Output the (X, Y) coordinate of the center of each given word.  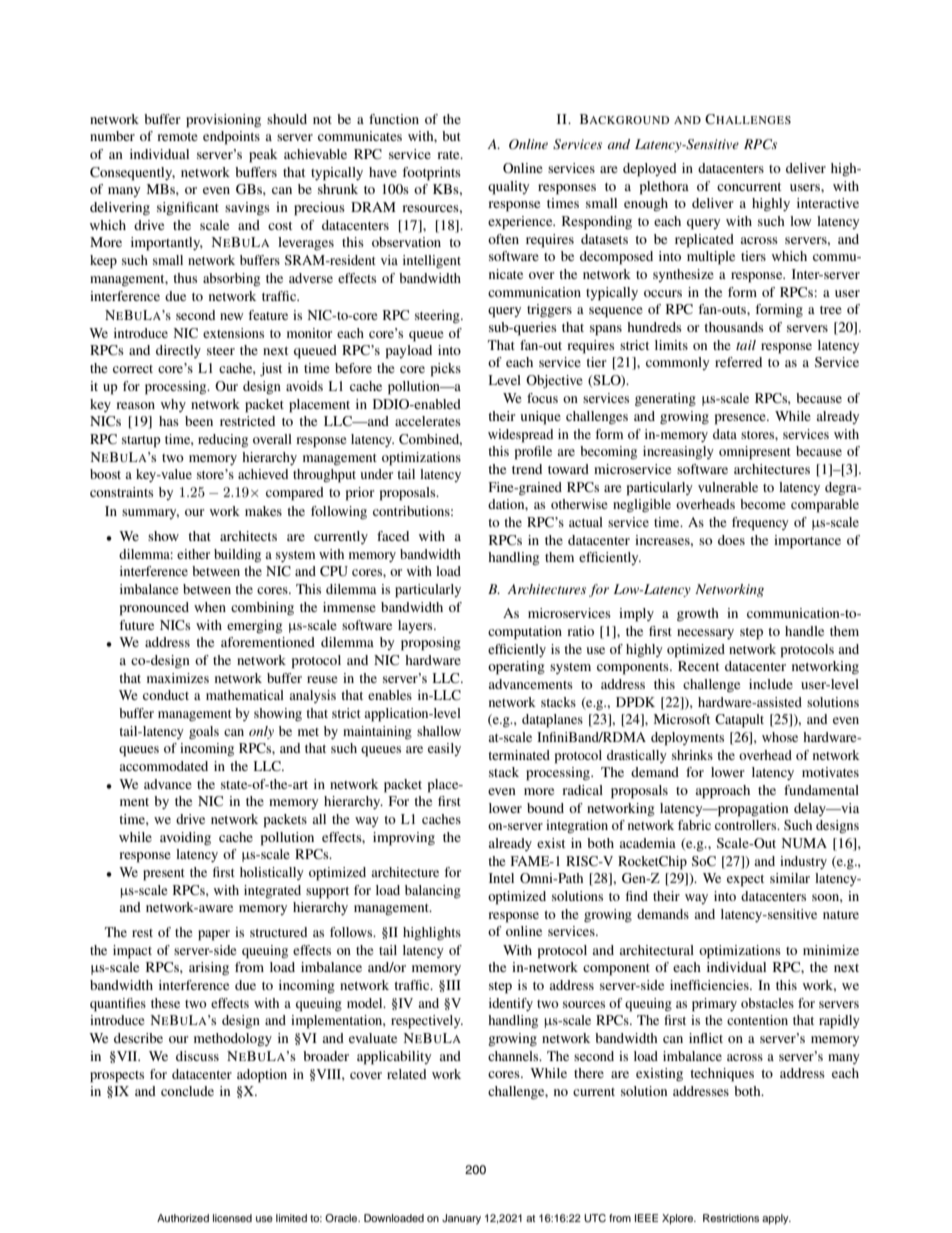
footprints (431, 174)
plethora (664, 188)
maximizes (178, 678)
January (461, 1219)
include (771, 684)
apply (776, 1219)
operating (516, 668)
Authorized (183, 1218)
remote (177, 137)
